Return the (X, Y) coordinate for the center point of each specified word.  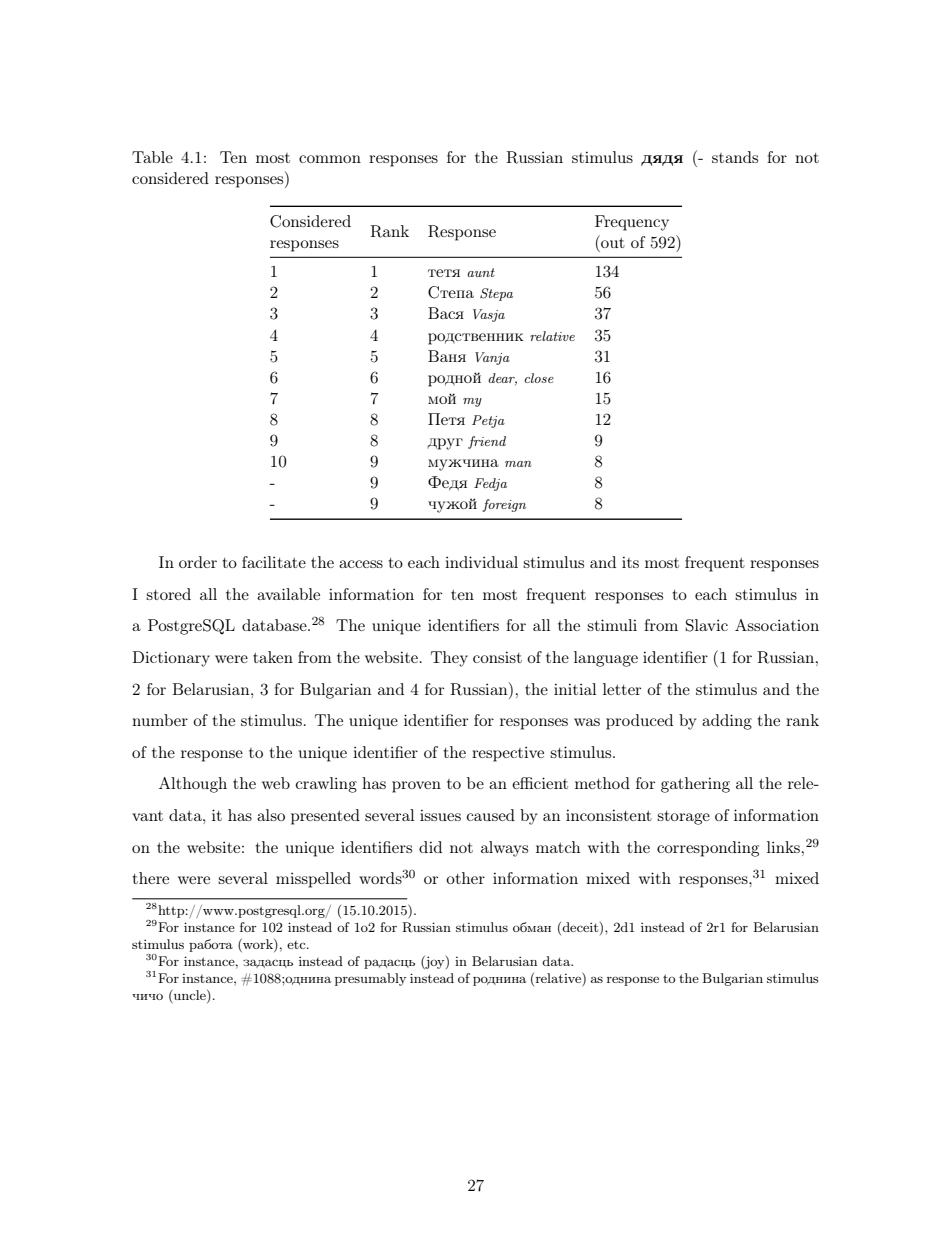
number (160, 720)
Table (152, 157)
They (449, 659)
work (258, 945)
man (518, 464)
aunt (481, 272)
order (198, 562)
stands (735, 157)
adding (727, 722)
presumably (370, 979)
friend (487, 442)
